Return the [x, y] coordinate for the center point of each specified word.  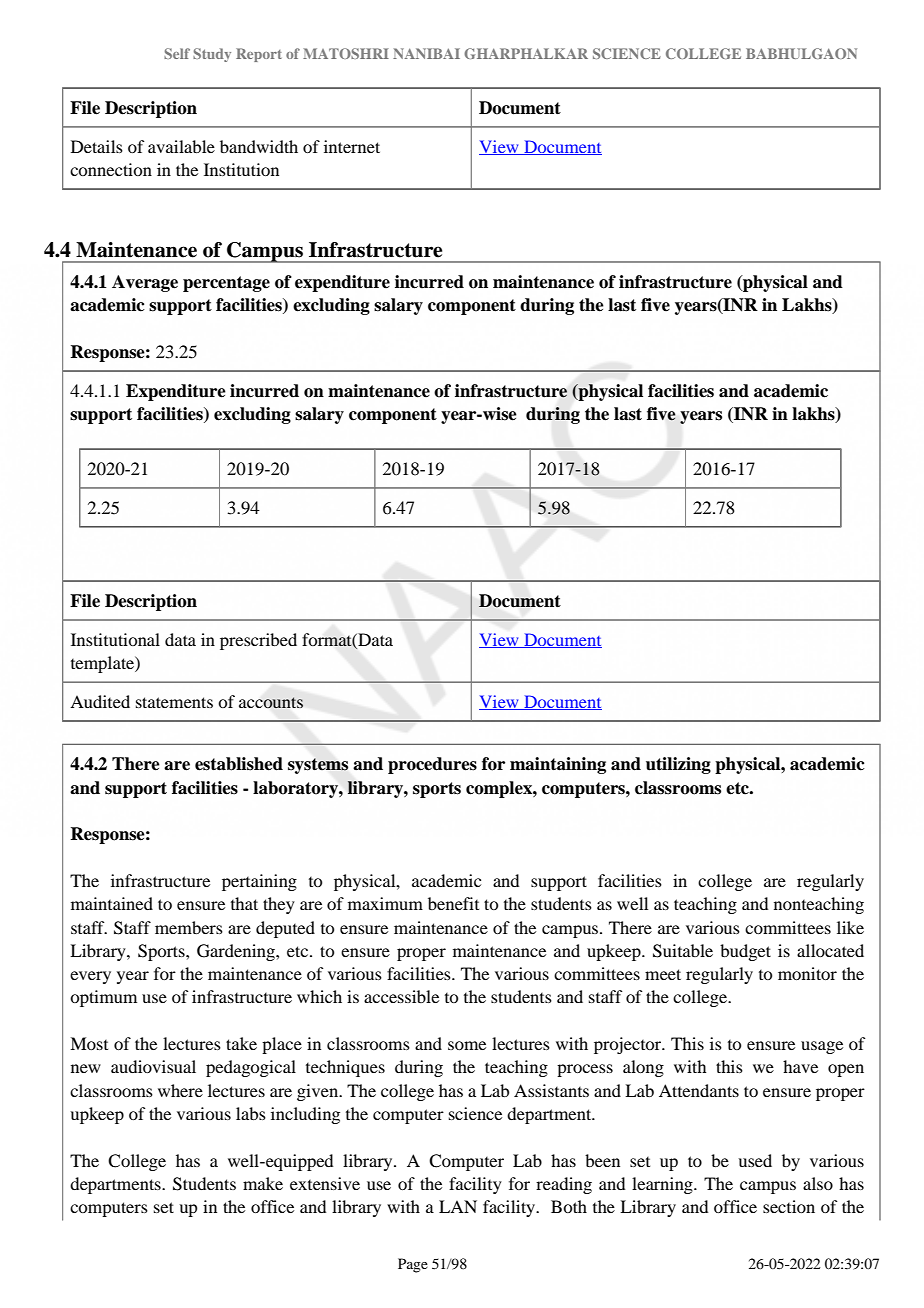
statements [174, 702]
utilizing [678, 765]
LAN [458, 1206]
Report [259, 55]
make [263, 1183]
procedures [432, 765]
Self [177, 53]
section [789, 1206]
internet [352, 146]
